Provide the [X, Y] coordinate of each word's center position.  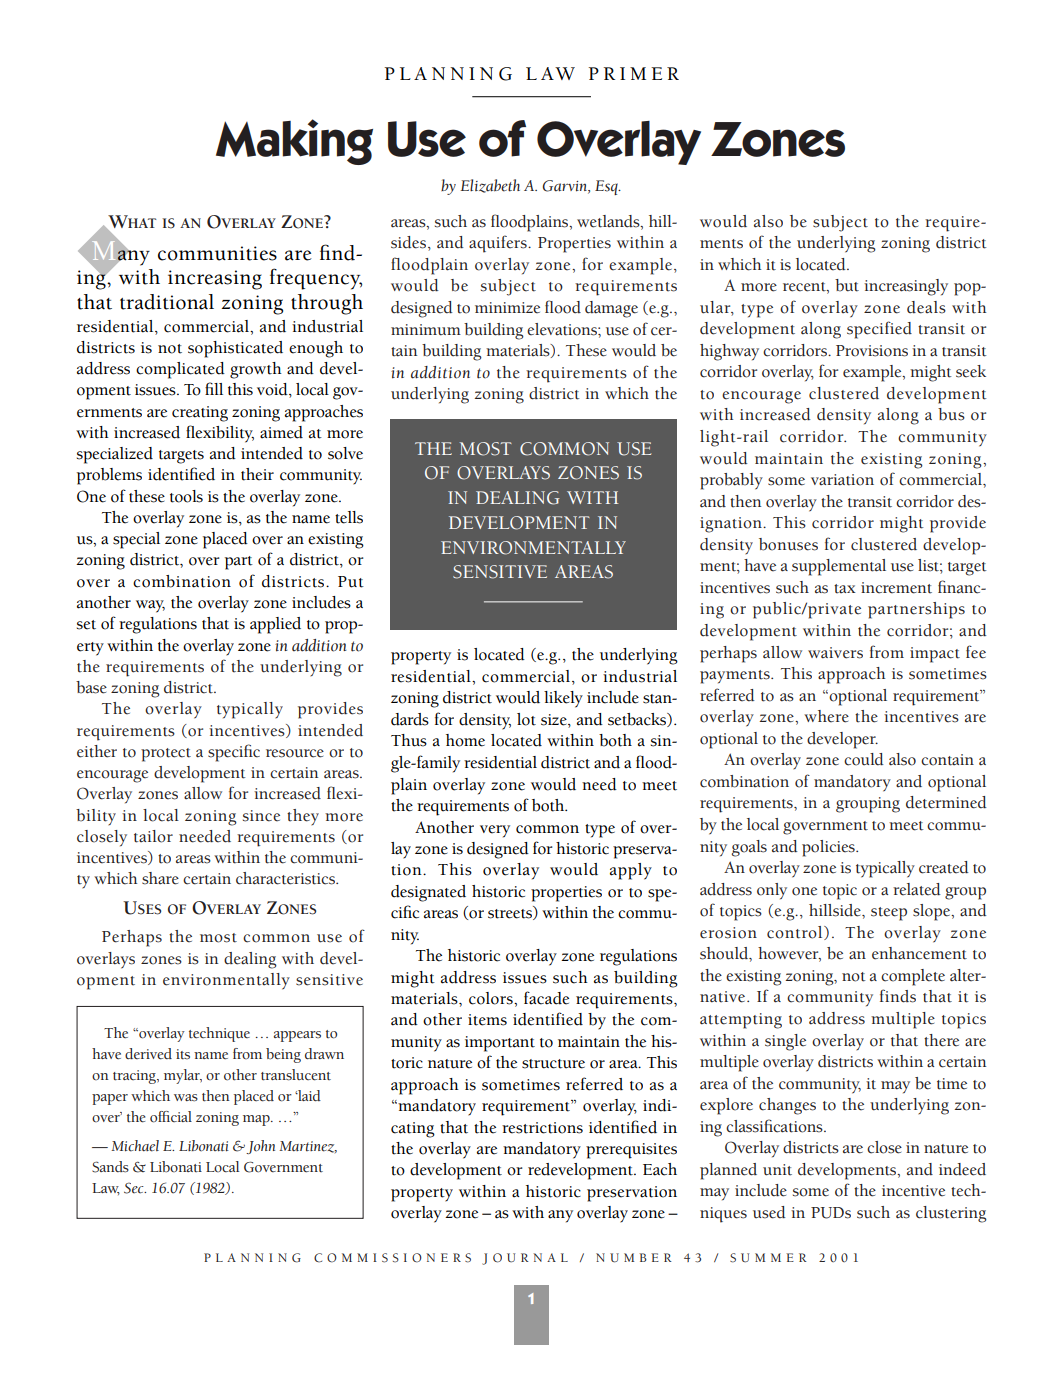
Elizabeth [490, 186]
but [847, 285]
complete [913, 977]
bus [951, 414]
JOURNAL [525, 1259]
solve [345, 453]
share [160, 878]
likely [563, 699]
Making [294, 142]
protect [166, 755]
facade [546, 998]
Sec [135, 1188]
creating [200, 414]
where [826, 716]
